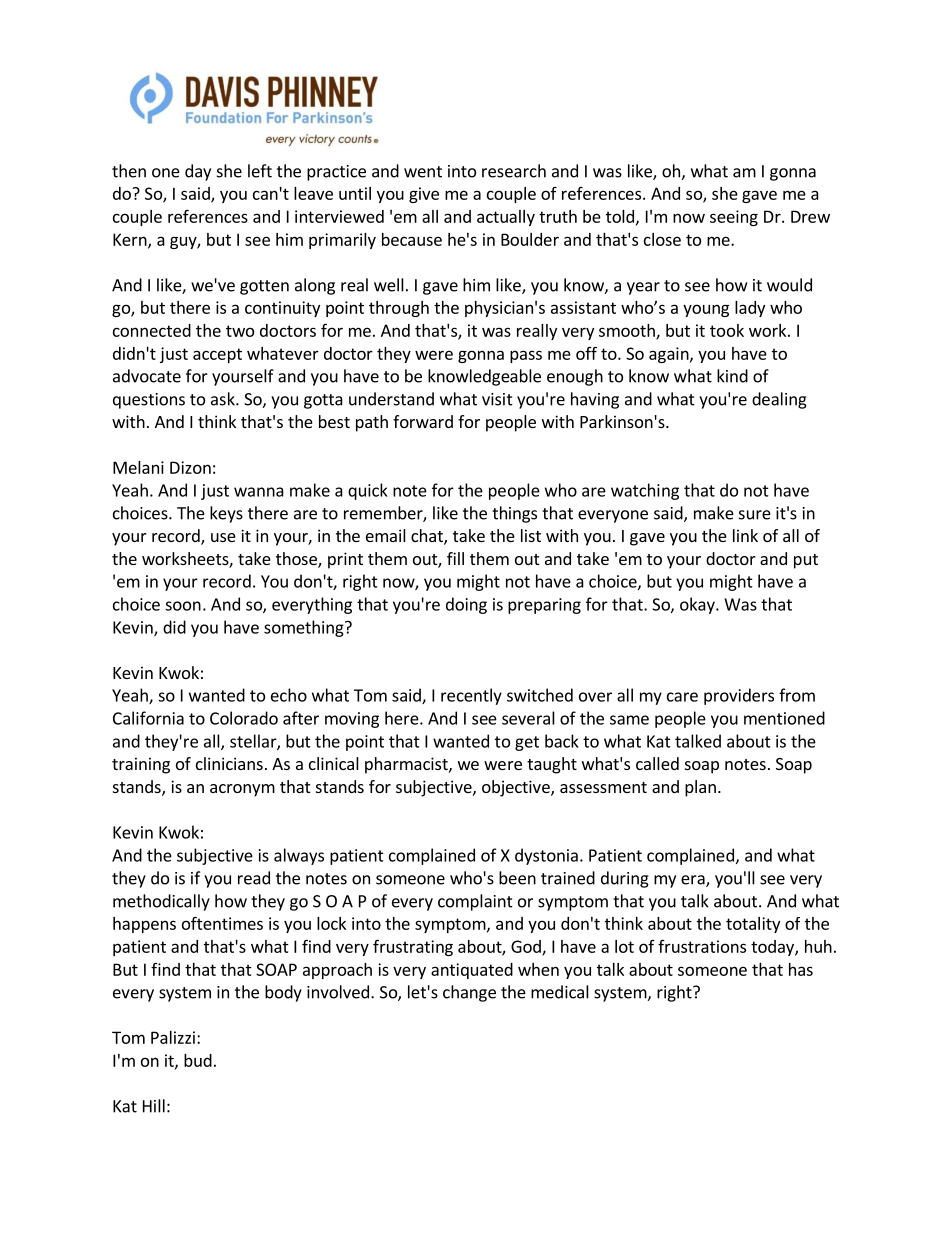  Describe the element at coordinates (183, 606) in the page. I see `soon` at that location.
